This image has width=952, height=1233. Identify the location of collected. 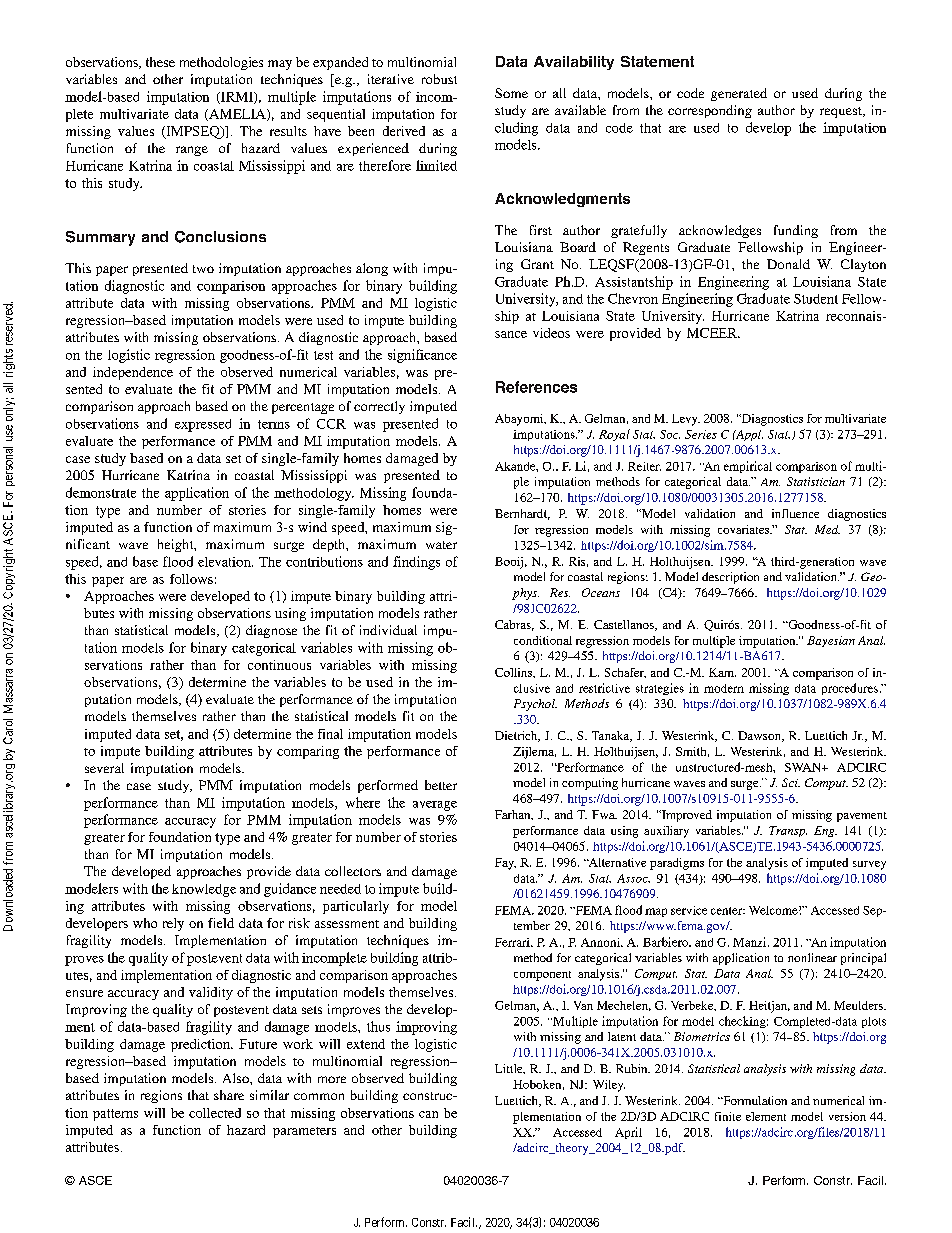
(215, 1113).
